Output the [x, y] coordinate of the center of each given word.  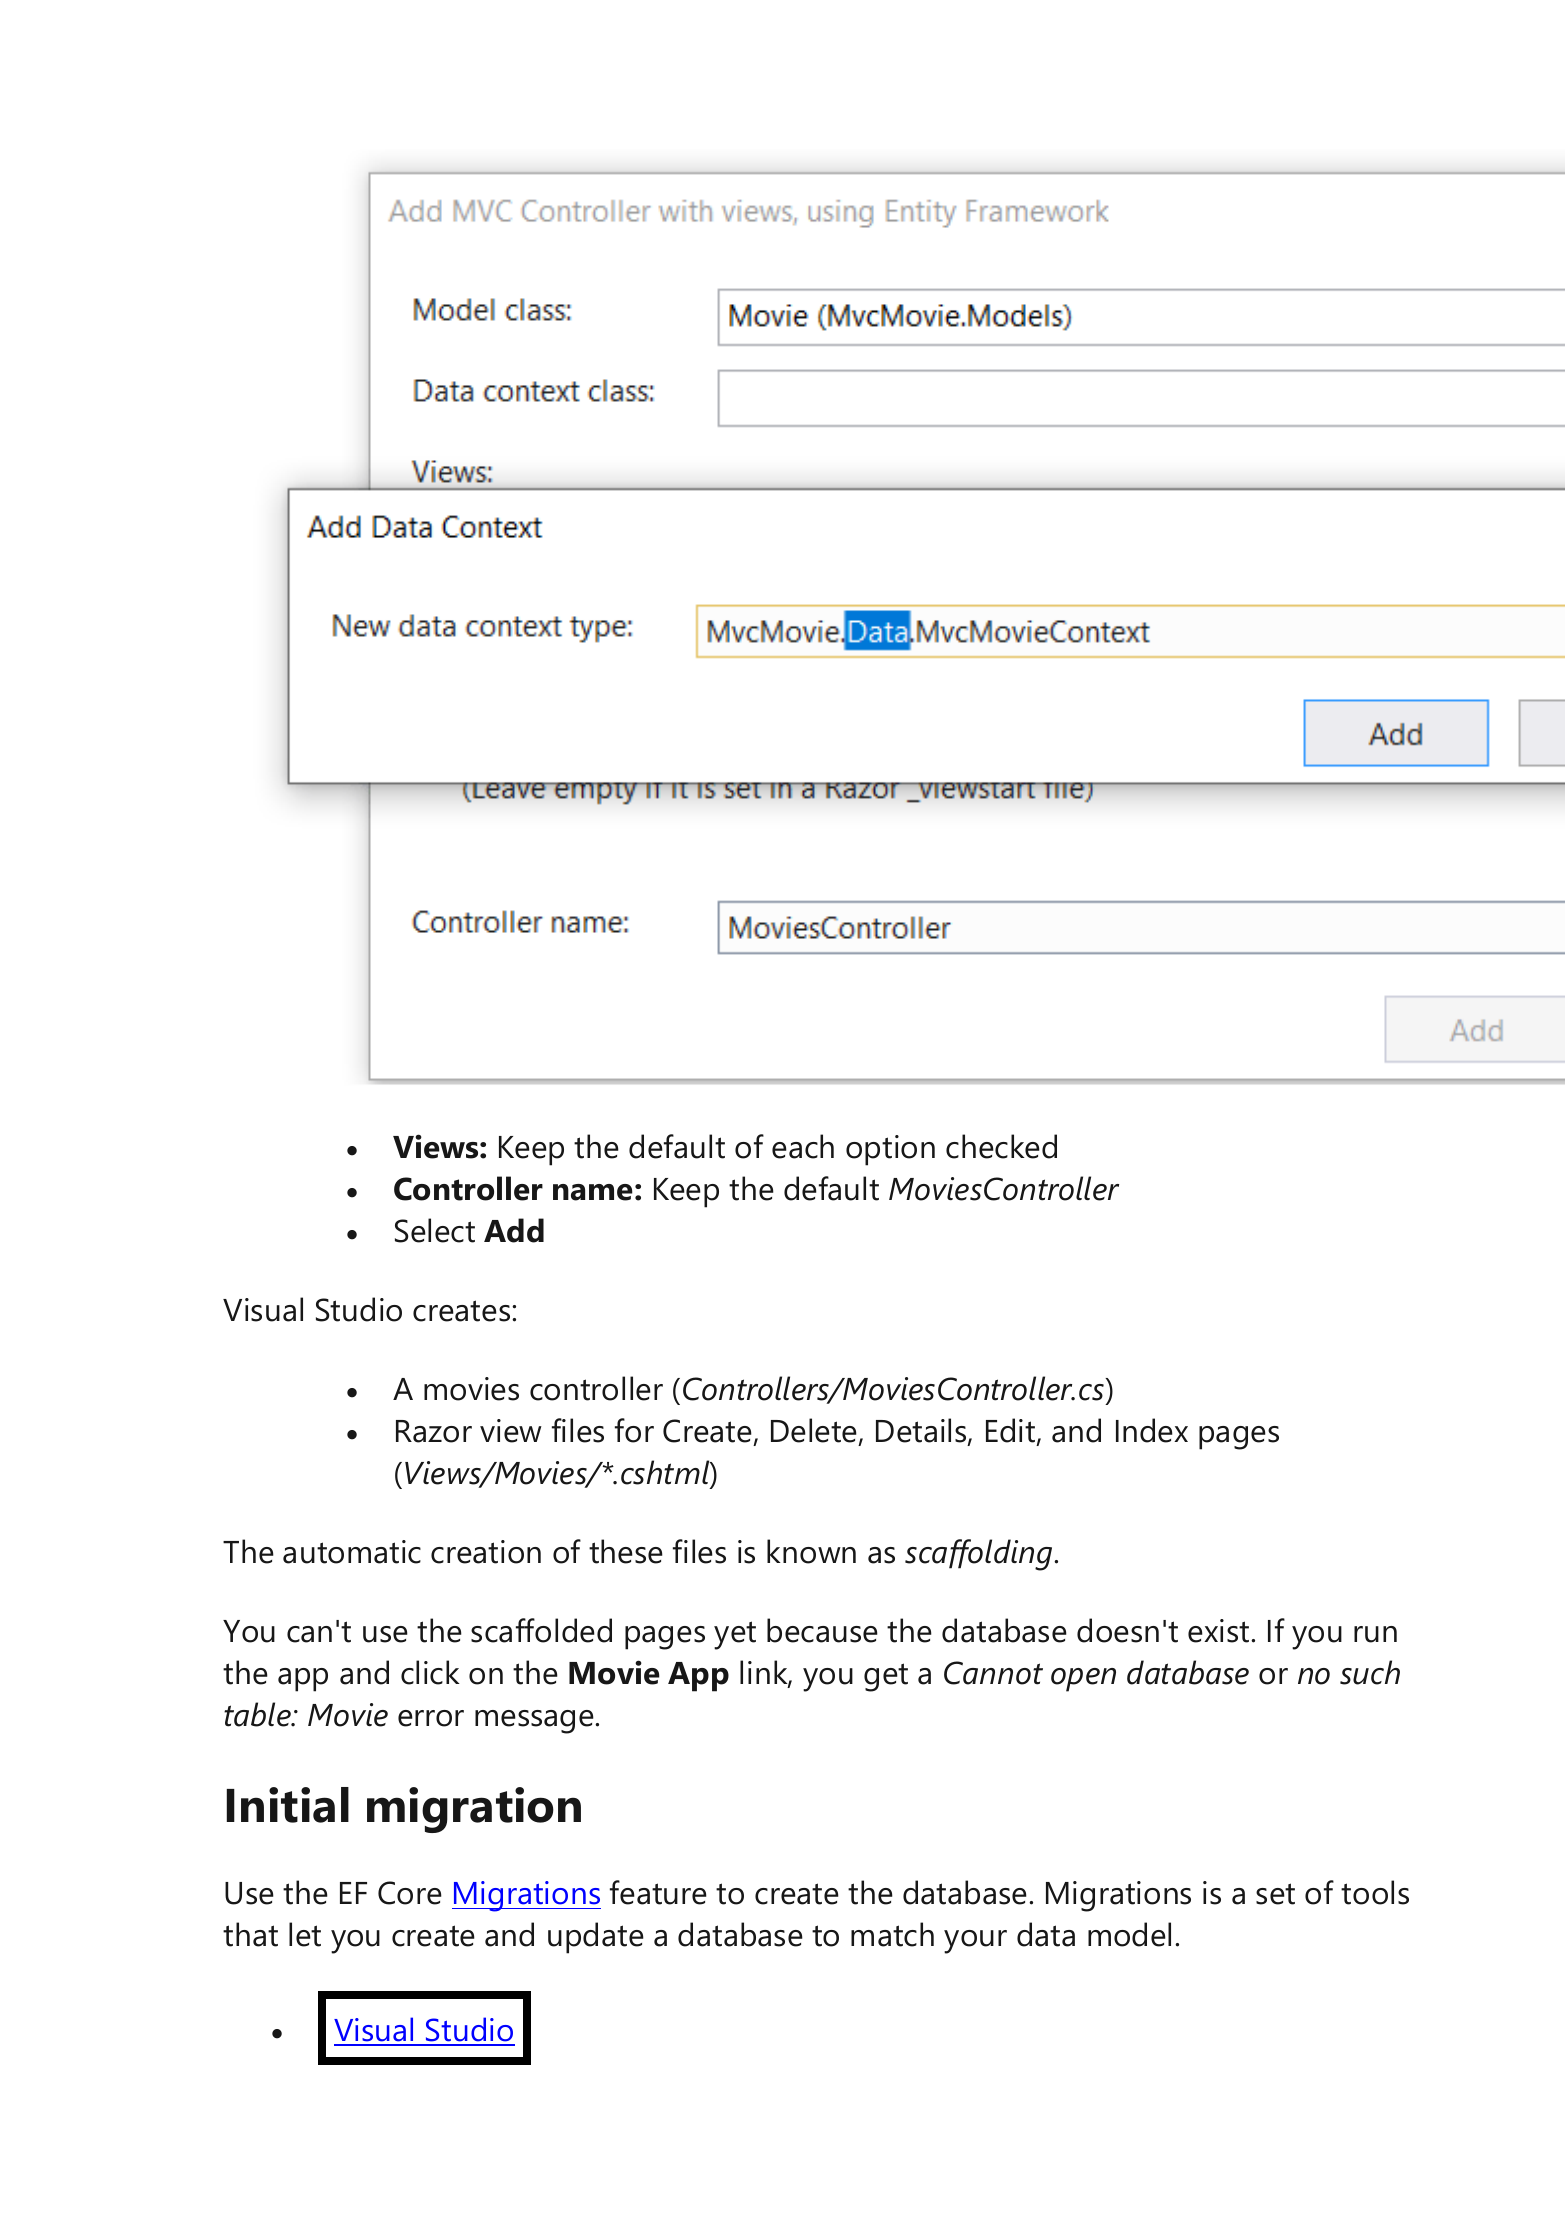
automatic [352, 1552]
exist [1220, 1631]
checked [1001, 1146]
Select [435, 1230]
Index [1152, 1430]
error [431, 1718]
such [1370, 1672]
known [811, 1551]
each [803, 1146]
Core [410, 1893]
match [892, 1934]
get [886, 1677]
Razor [434, 1431]
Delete [814, 1430]
